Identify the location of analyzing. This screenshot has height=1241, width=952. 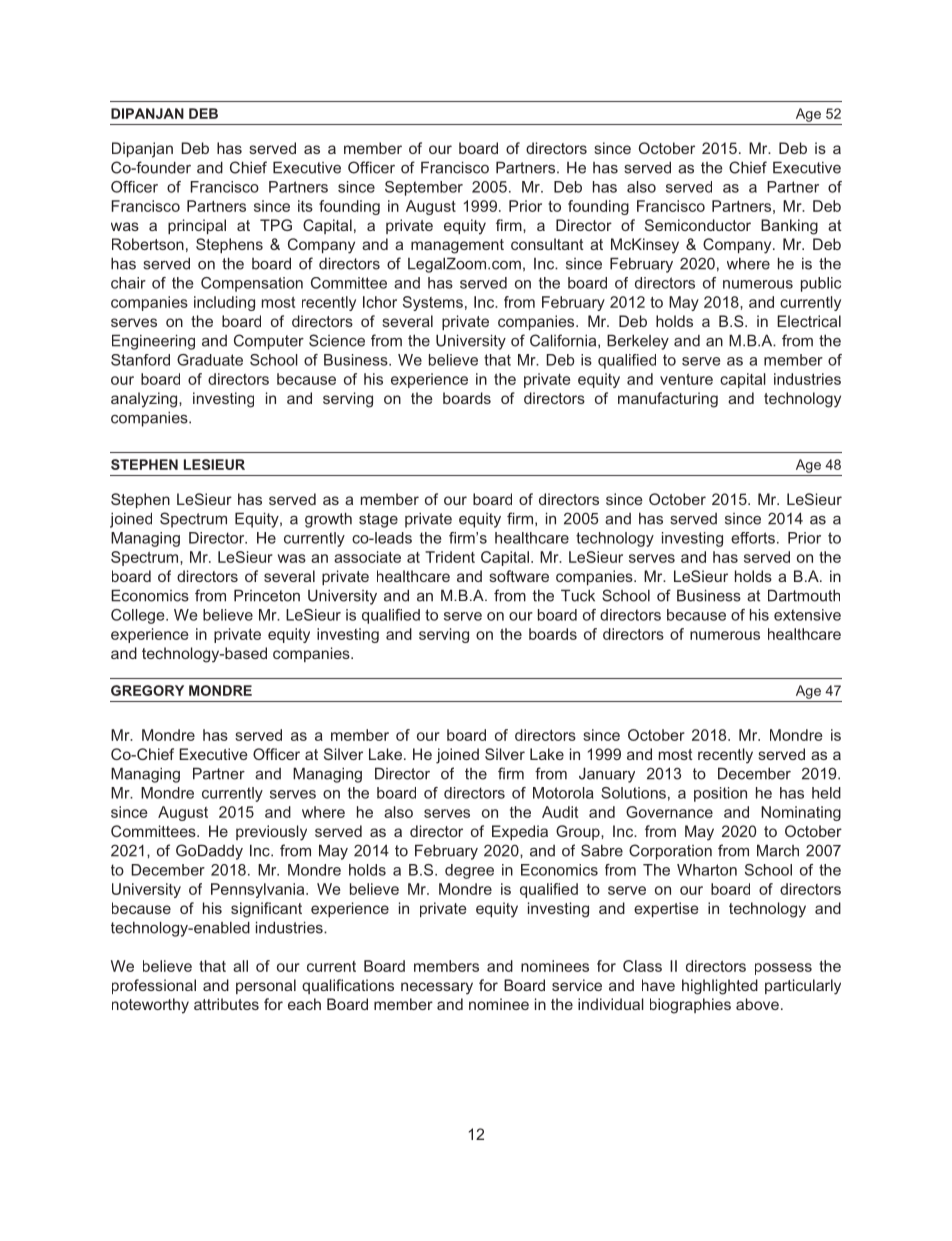
(145, 400).
